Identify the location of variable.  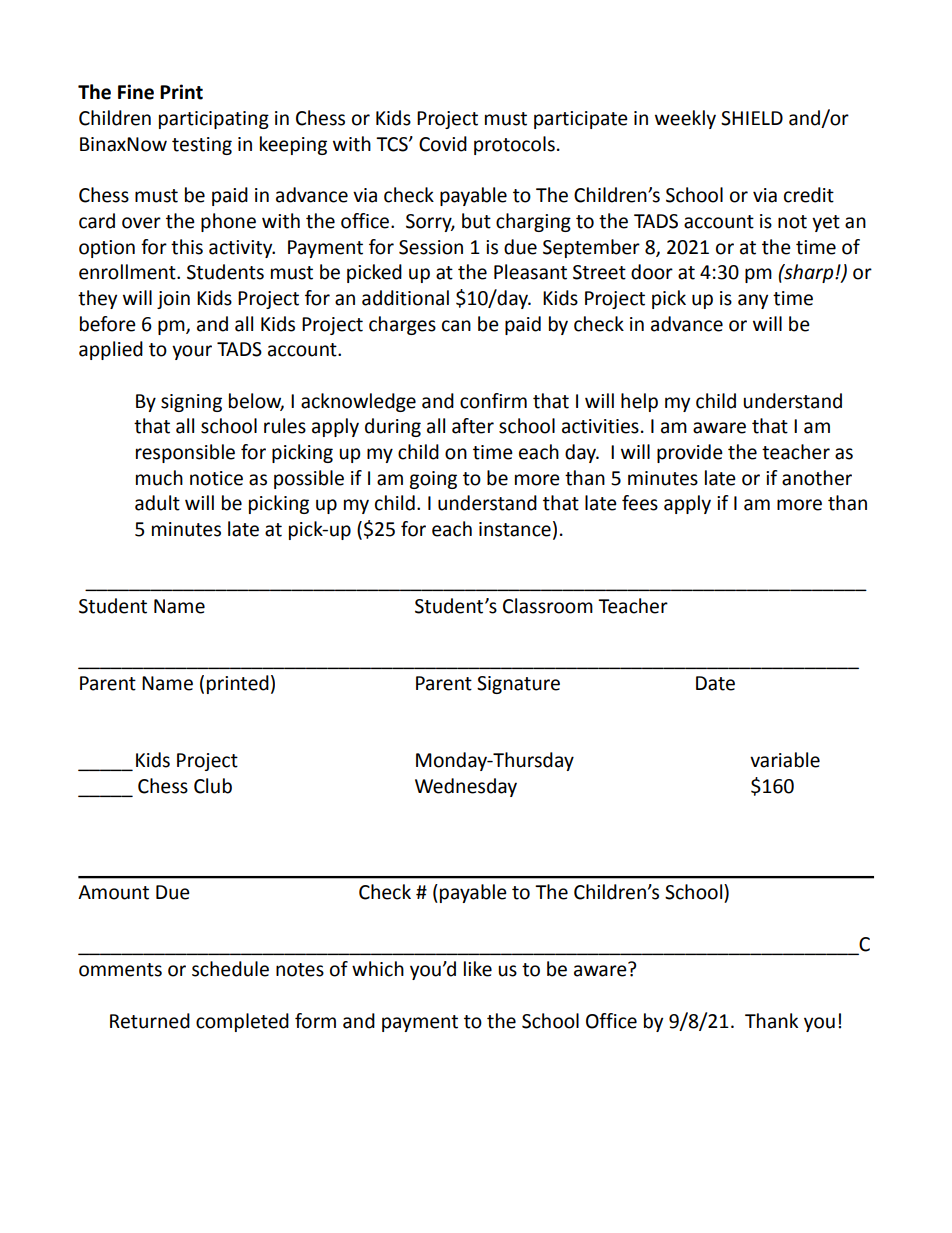
(785, 760).
